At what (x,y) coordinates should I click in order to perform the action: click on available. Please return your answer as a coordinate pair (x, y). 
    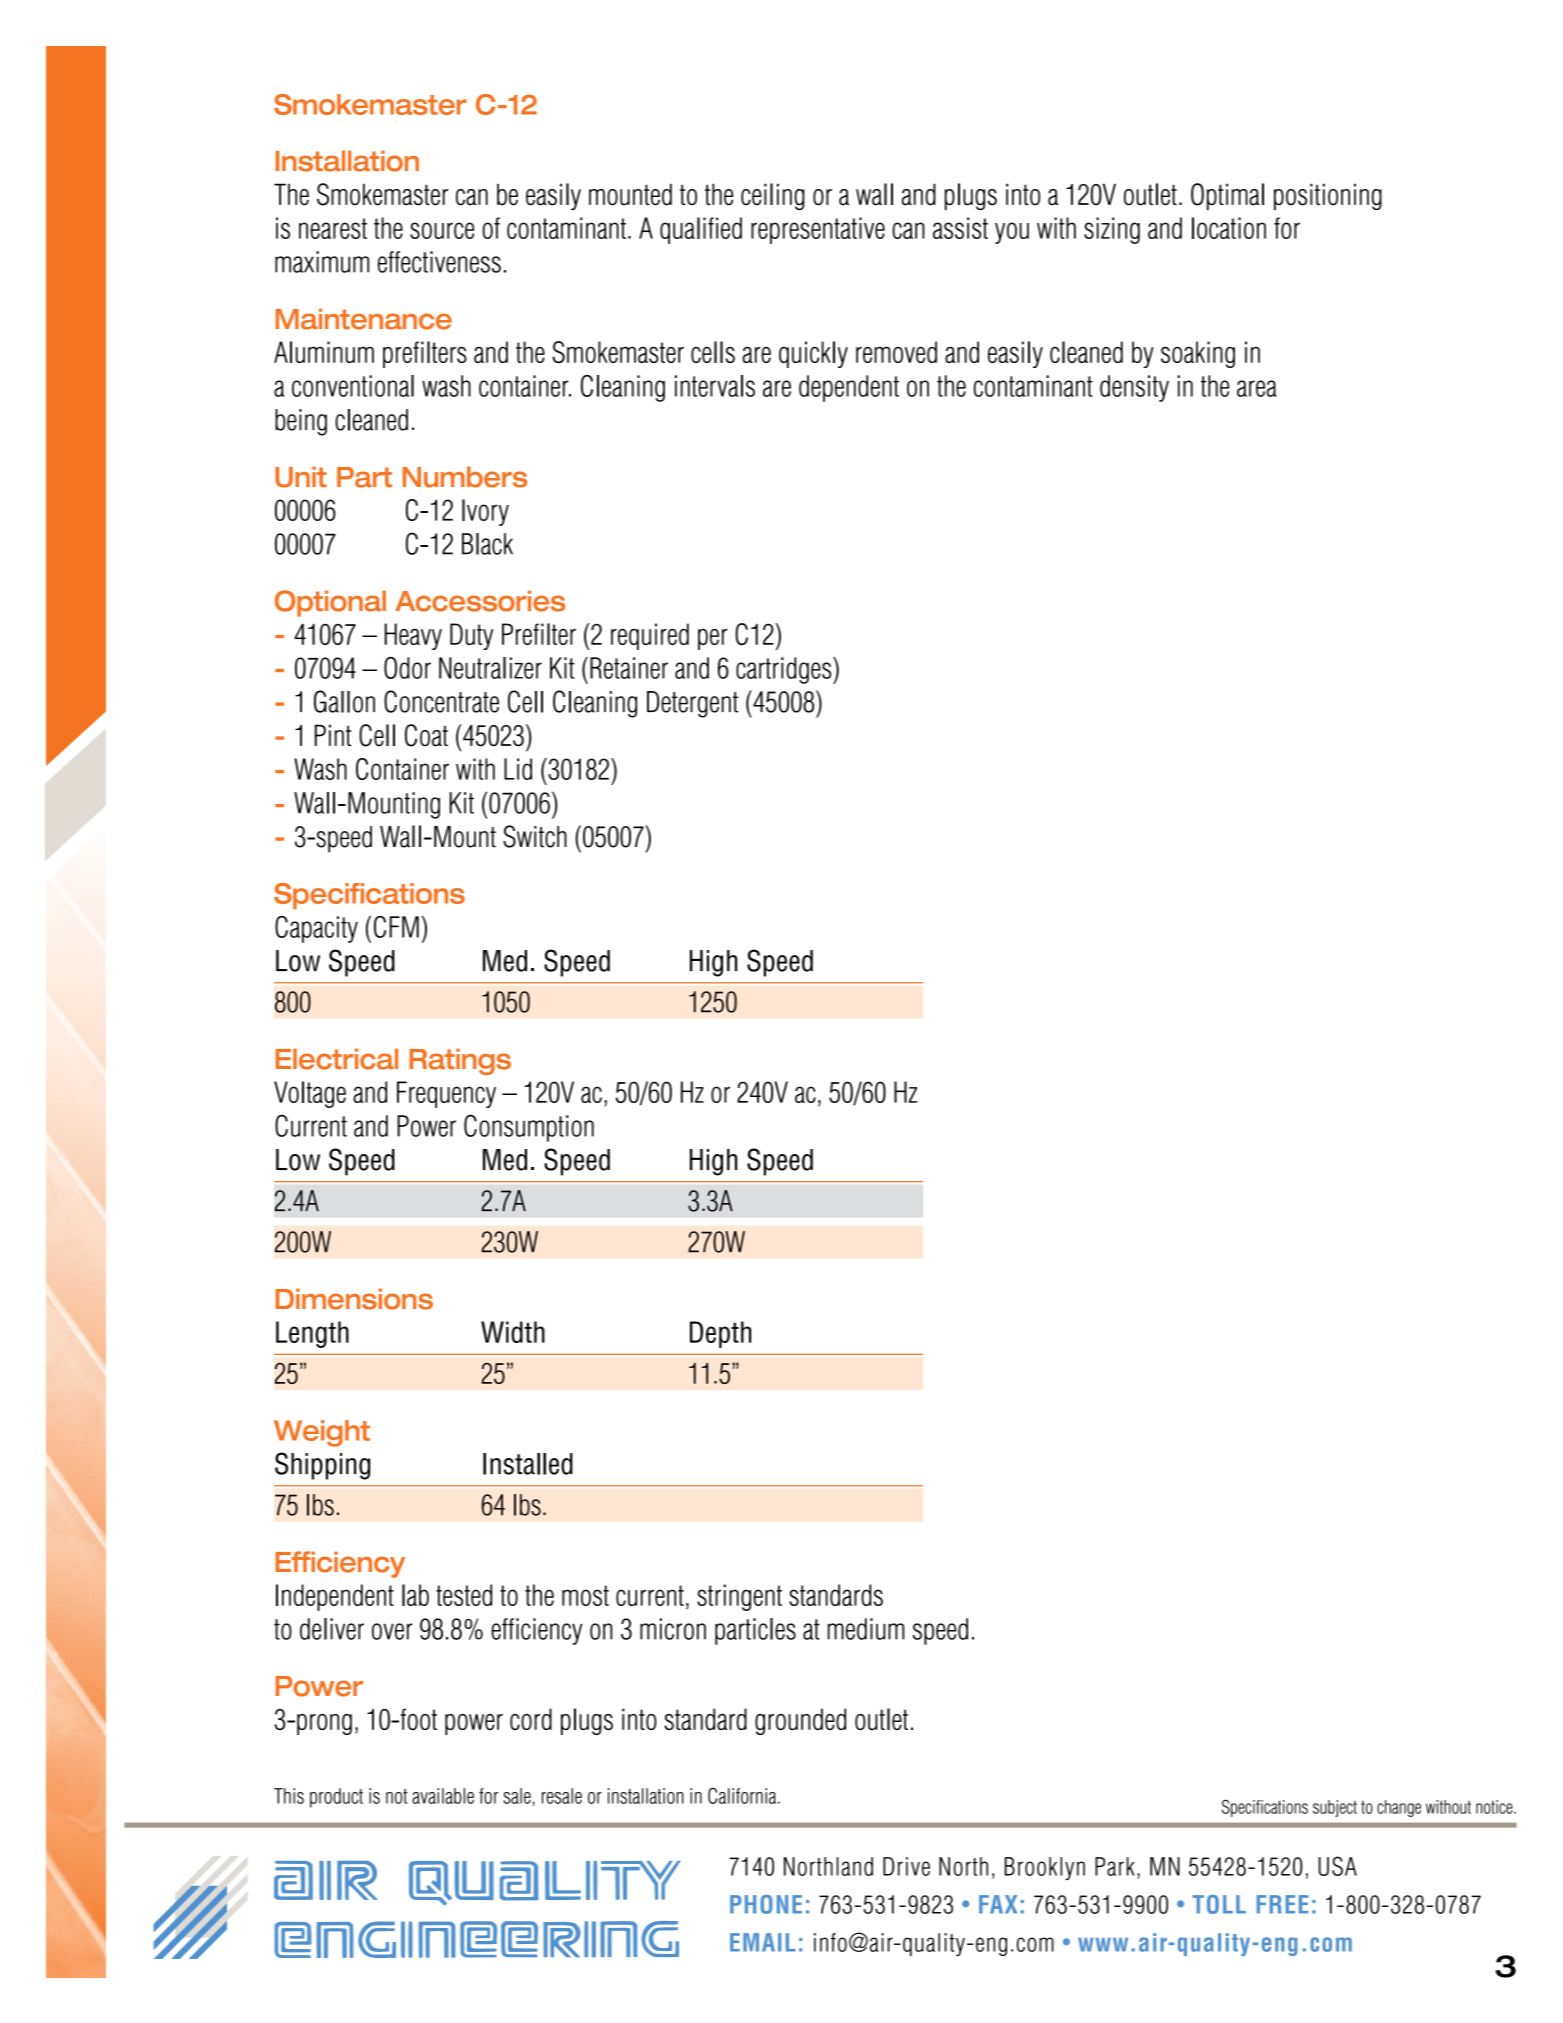
    Looking at the image, I should click on (443, 1796).
